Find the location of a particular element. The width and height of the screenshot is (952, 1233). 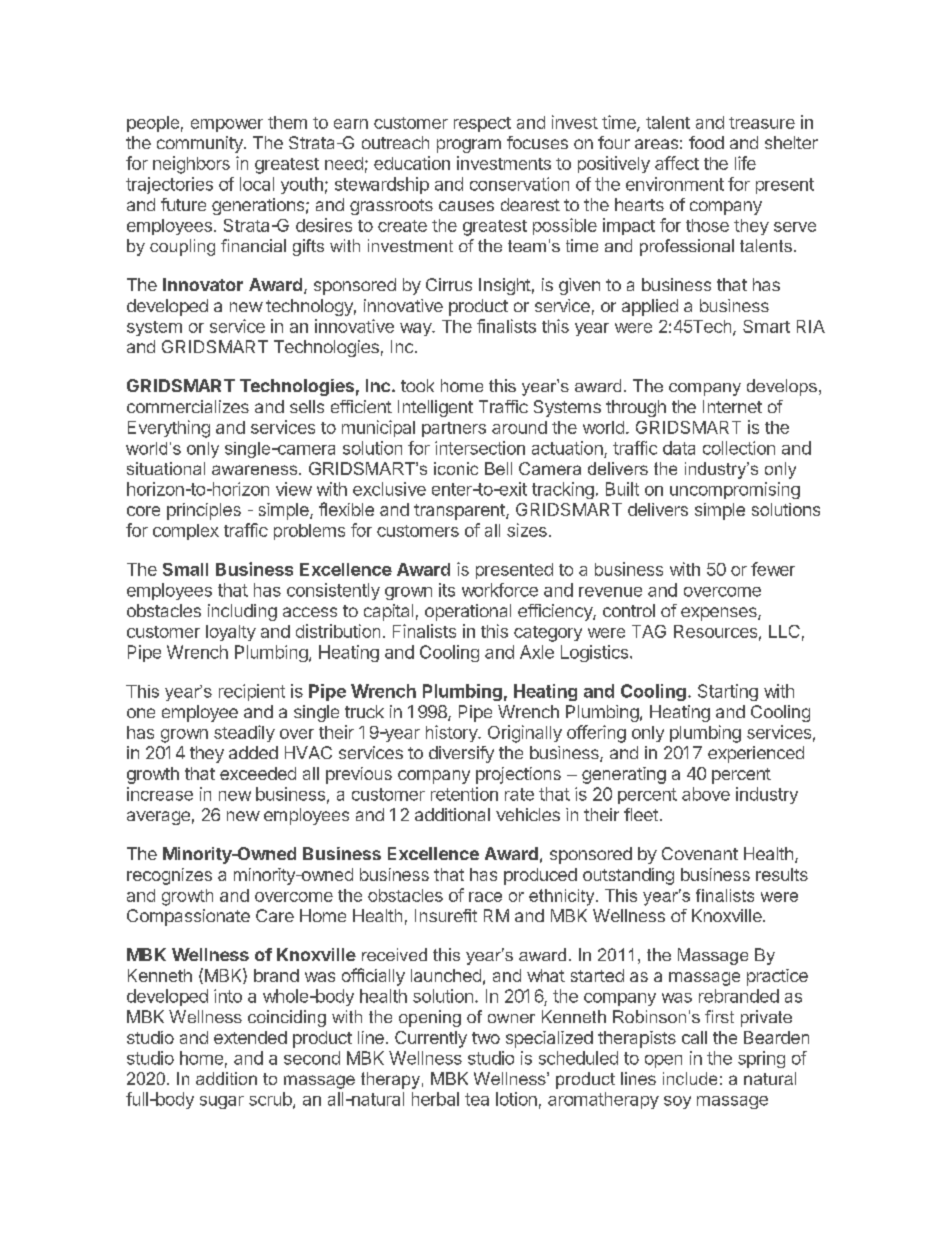

life is located at coordinates (745, 163).
